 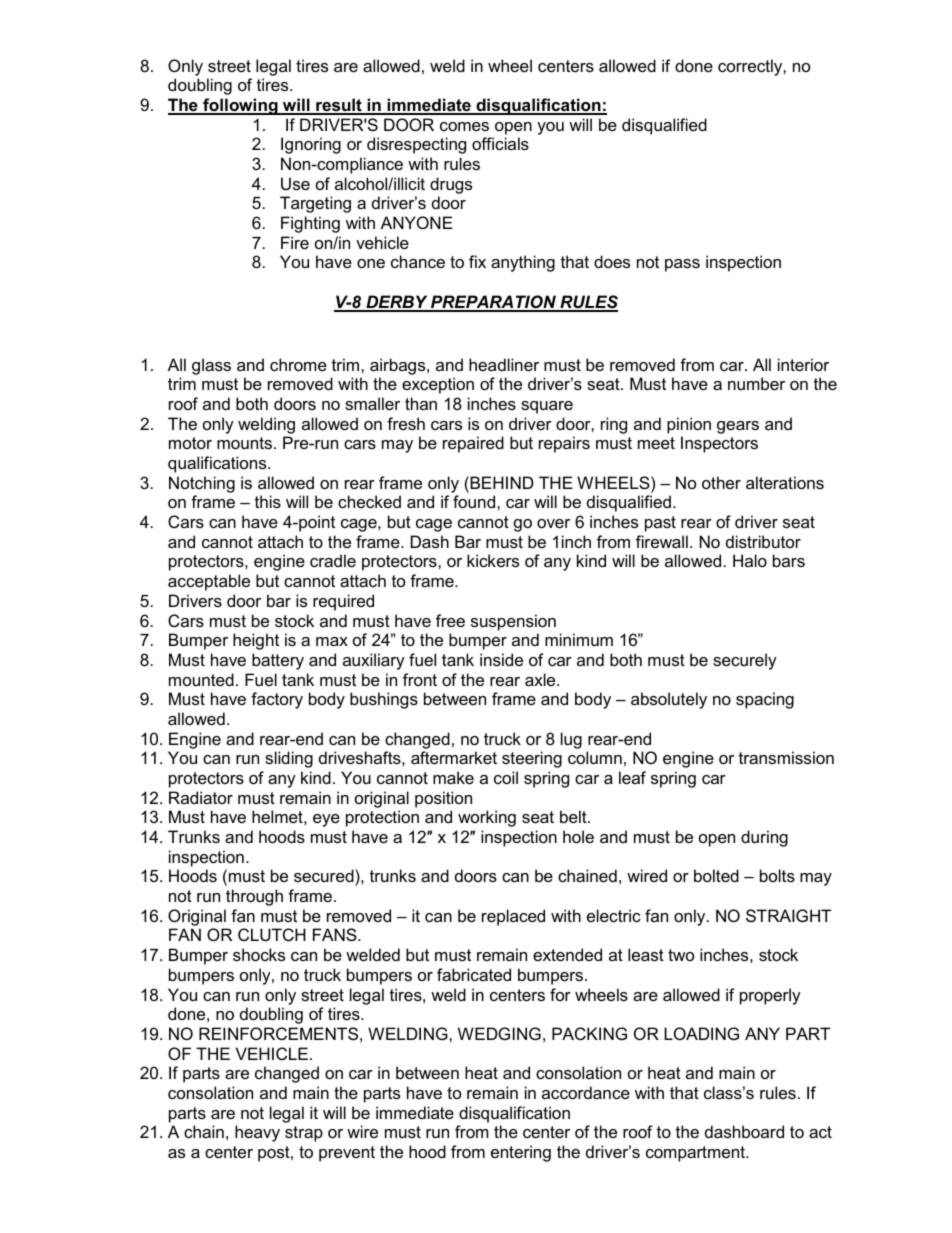 I want to click on suspension, so click(x=513, y=622).
